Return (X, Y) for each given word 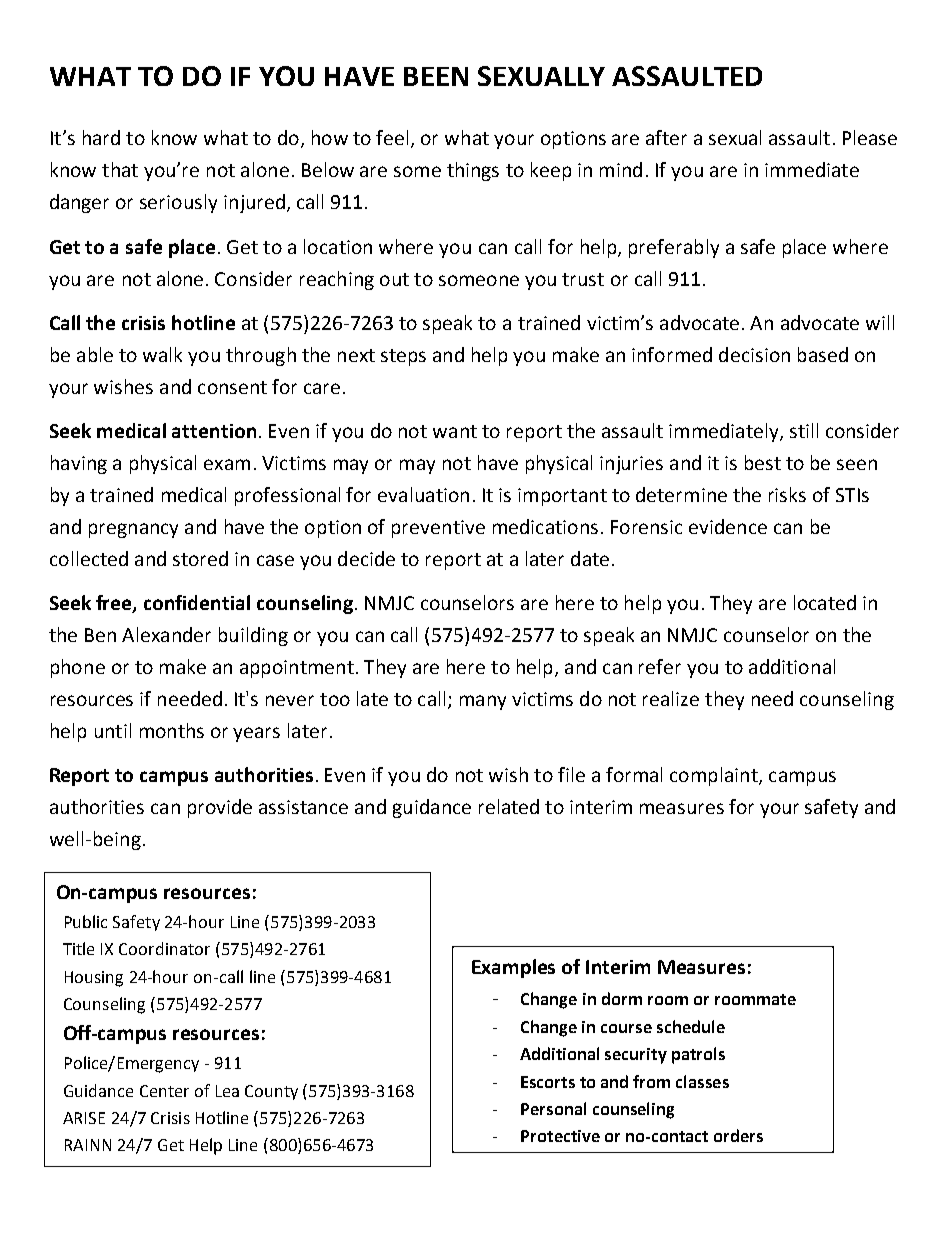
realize (671, 698)
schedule (691, 1026)
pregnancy (133, 530)
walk (162, 354)
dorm (622, 998)
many (483, 702)
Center (164, 1091)
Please (870, 137)
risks (787, 494)
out (394, 279)
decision (754, 354)
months (172, 730)
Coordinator (164, 948)
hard (101, 137)
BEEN (436, 76)
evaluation (423, 494)
